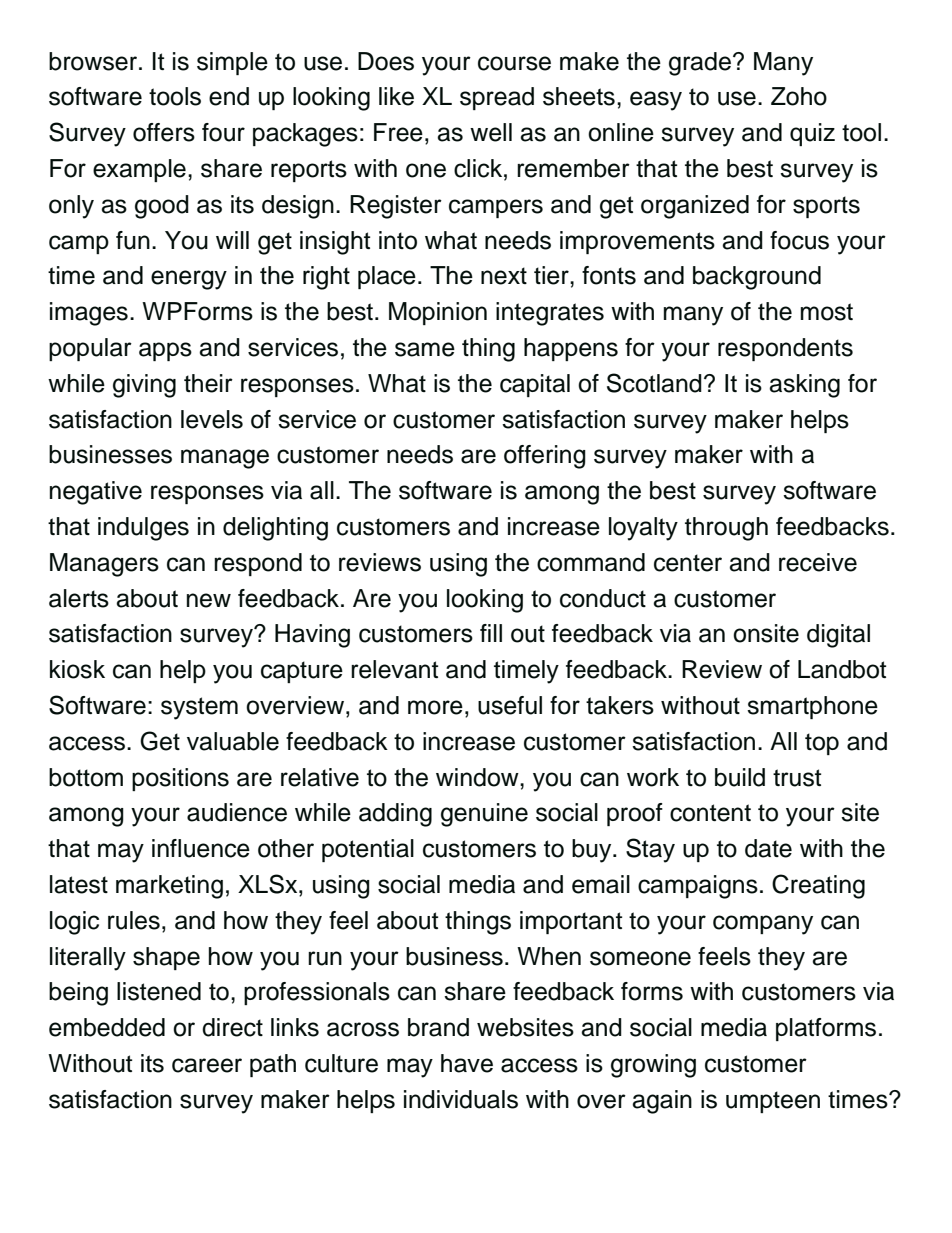 This page has height=1233, width=952. I want to click on date, so click(768, 848).
